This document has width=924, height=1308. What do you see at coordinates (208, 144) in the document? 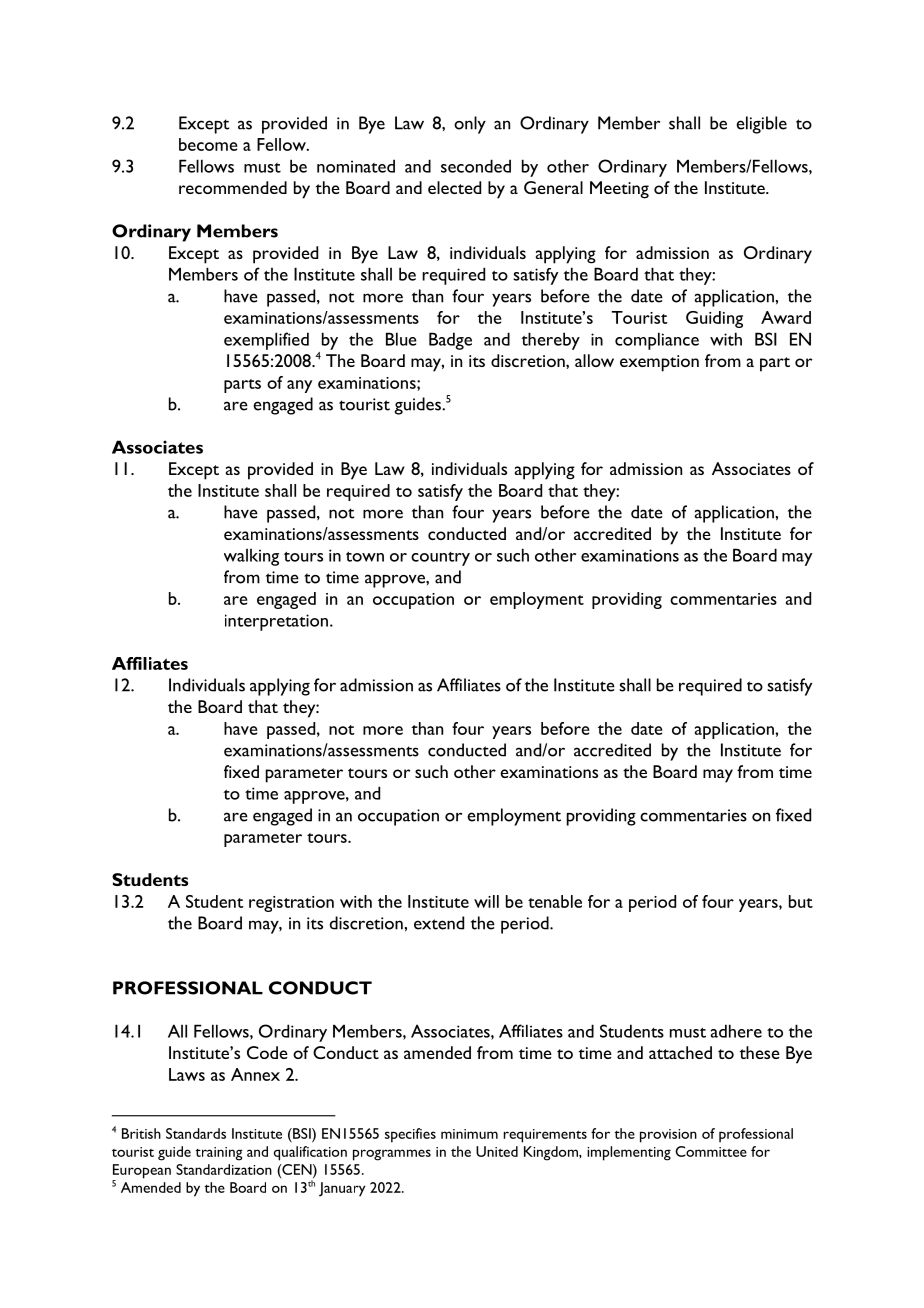
I see `become` at bounding box center [208, 144].
